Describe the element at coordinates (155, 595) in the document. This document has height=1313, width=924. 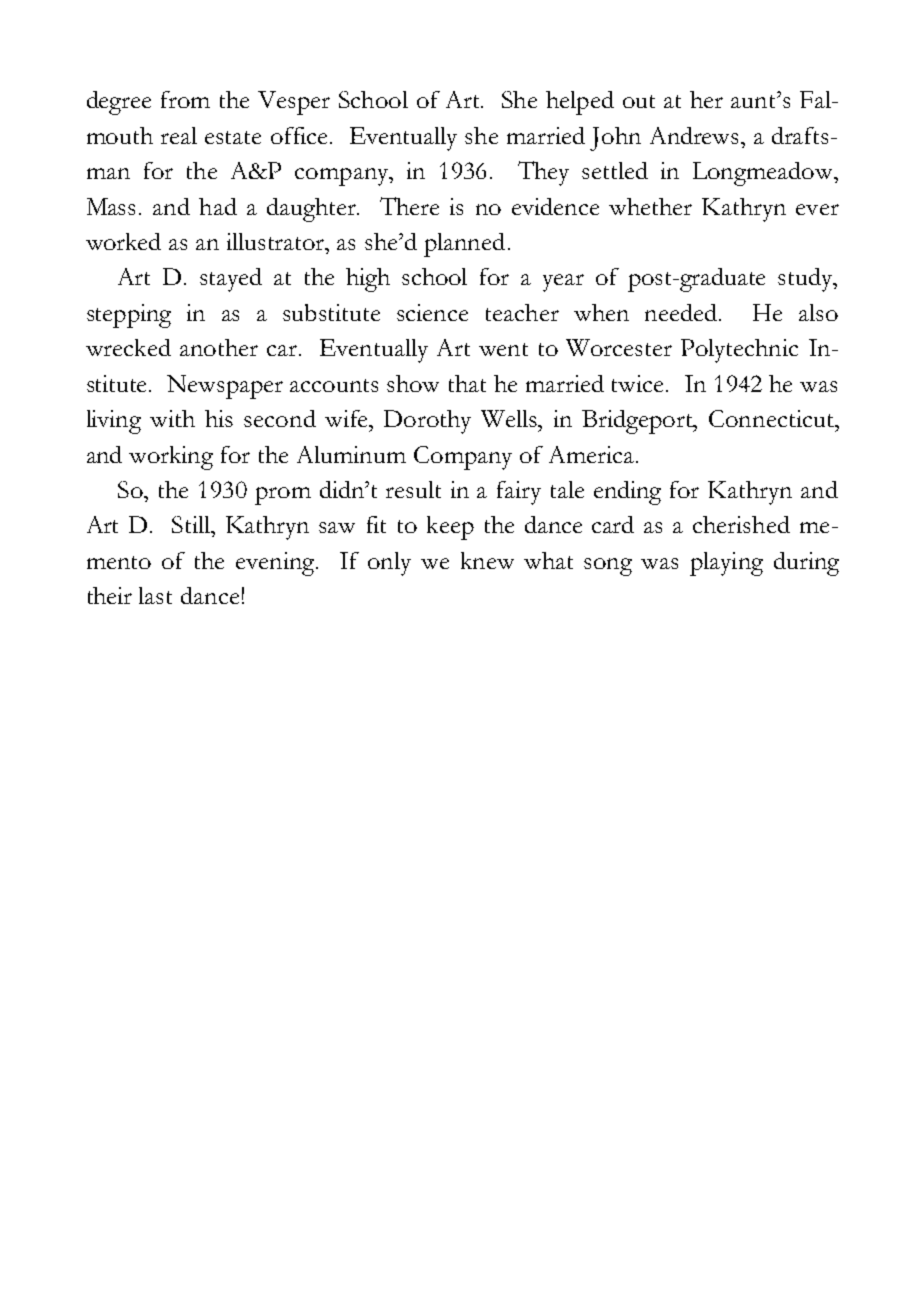
I see `last` at that location.
